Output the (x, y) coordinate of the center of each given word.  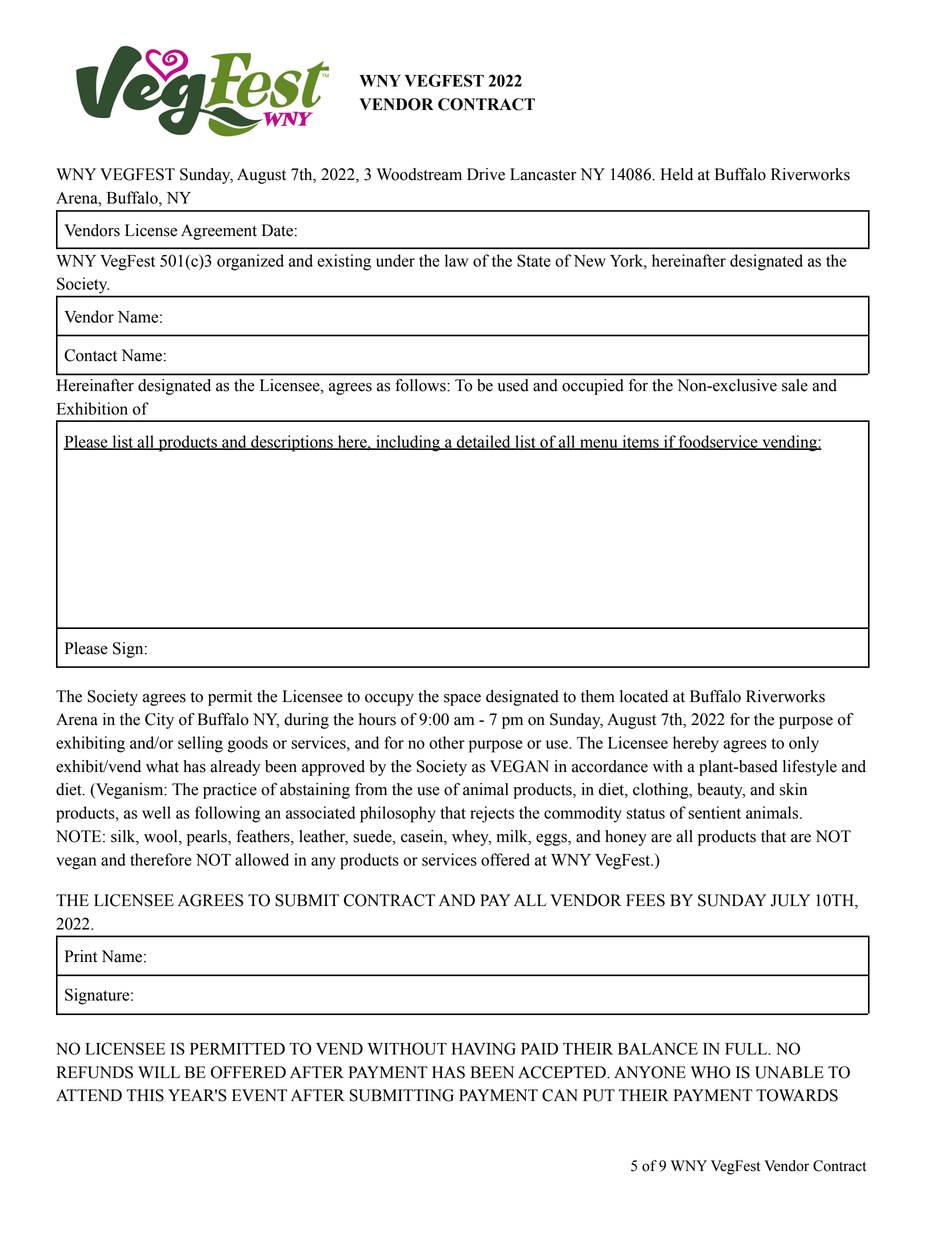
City (159, 721)
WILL (159, 1072)
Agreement (219, 232)
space (462, 700)
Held (677, 174)
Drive (486, 174)
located (644, 696)
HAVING (484, 1048)
